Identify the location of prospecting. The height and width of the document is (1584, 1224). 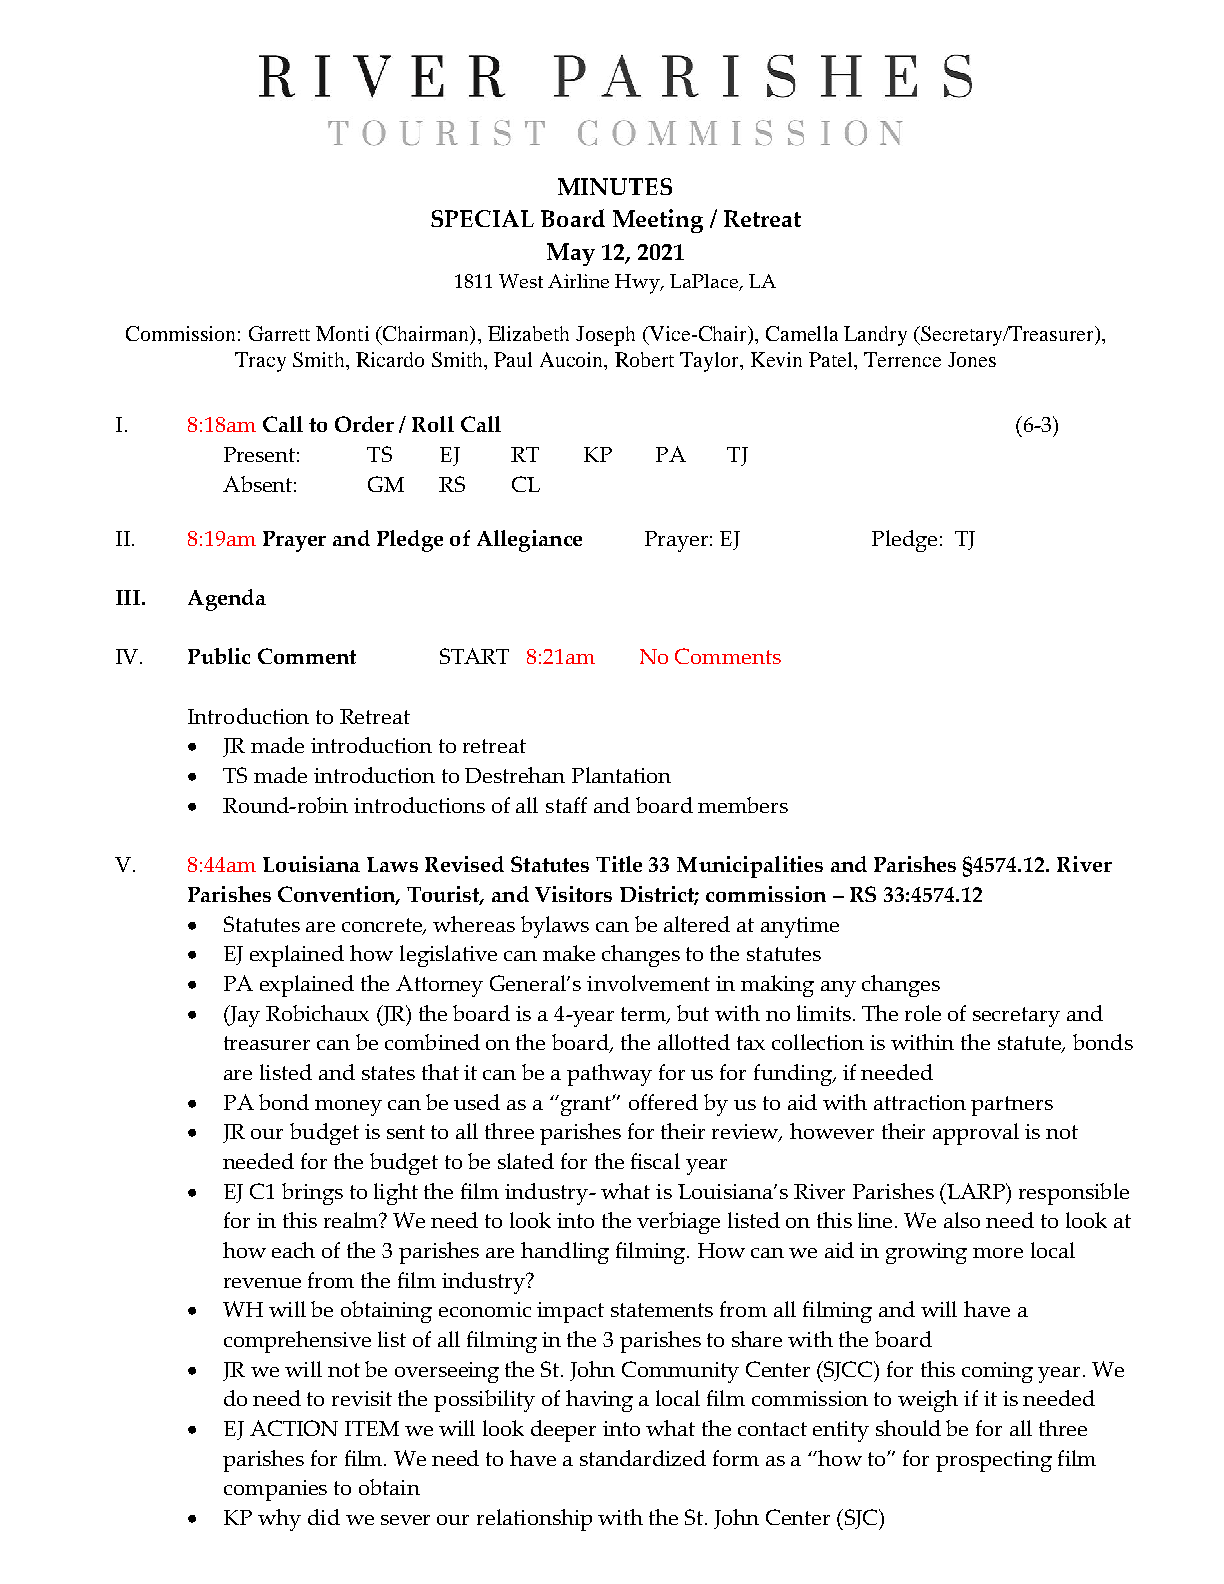
(994, 1461).
